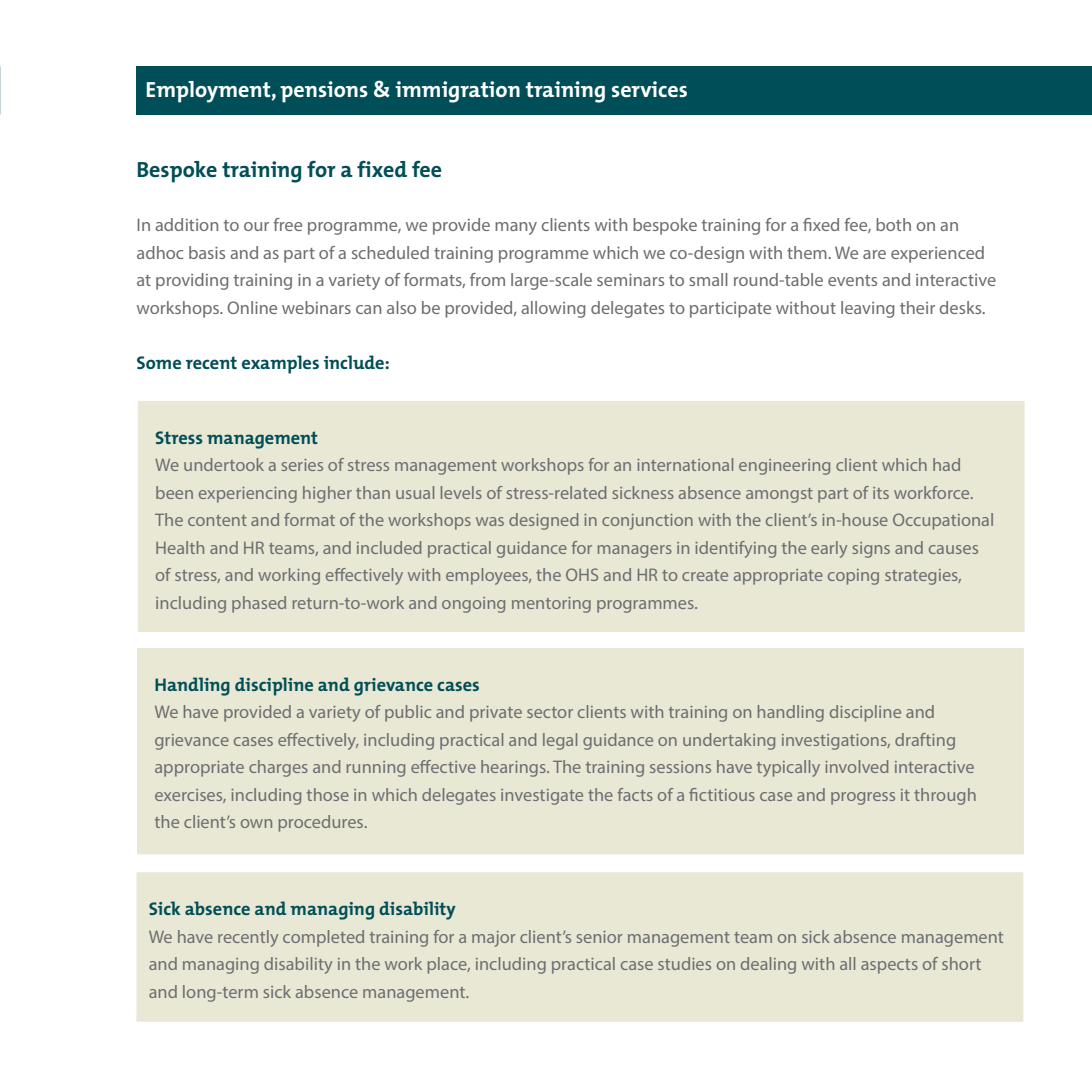 The height and width of the image is (1092, 1092). What do you see at coordinates (599, 937) in the image?
I see `senior` at bounding box center [599, 937].
